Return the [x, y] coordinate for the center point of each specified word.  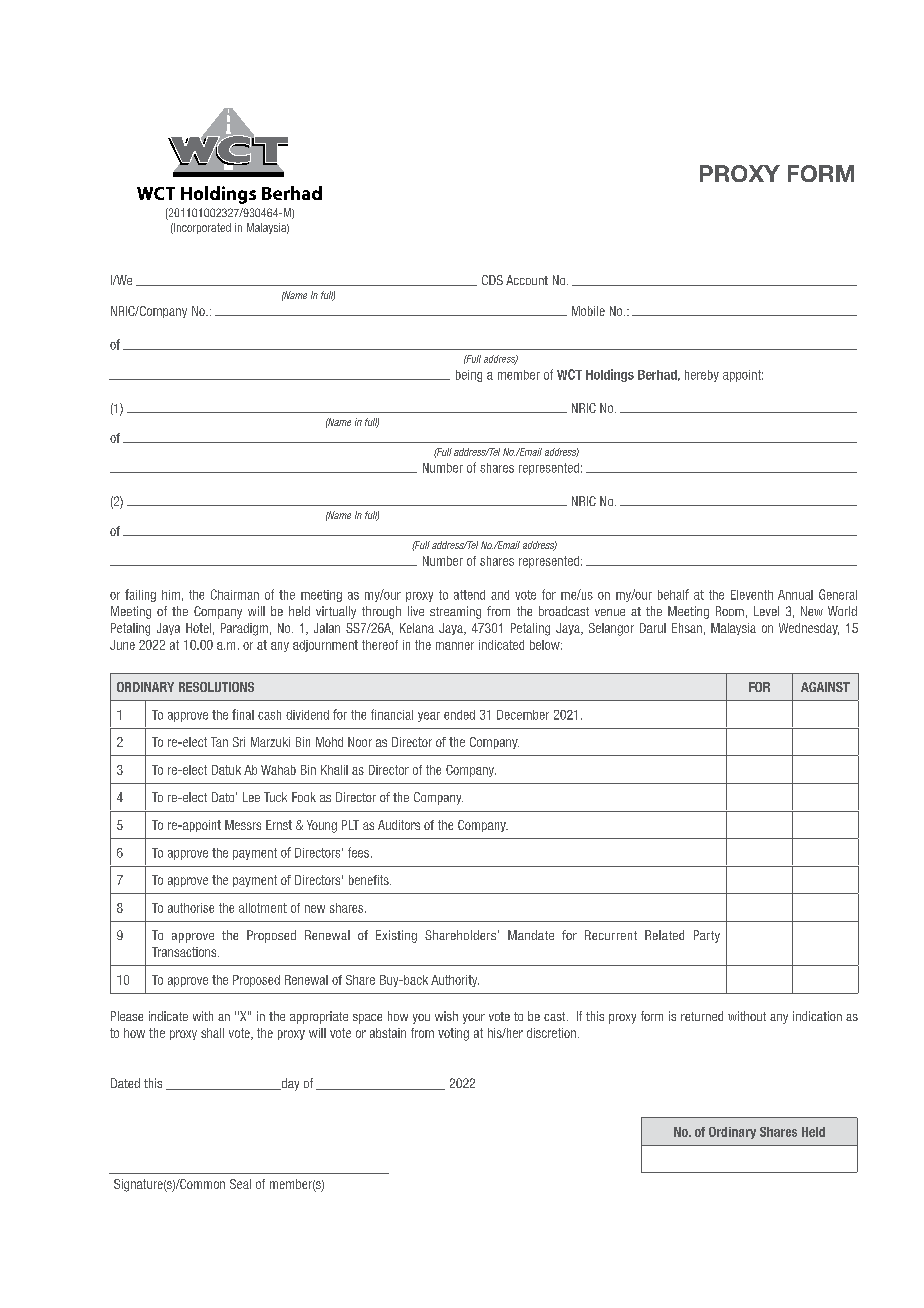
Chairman [235, 594]
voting [453, 1034]
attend [469, 595]
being [469, 376]
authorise [191, 908]
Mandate [531, 935]
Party [707, 936]
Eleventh [752, 595]
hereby [702, 376]
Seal [240, 1184]
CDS [492, 280]
